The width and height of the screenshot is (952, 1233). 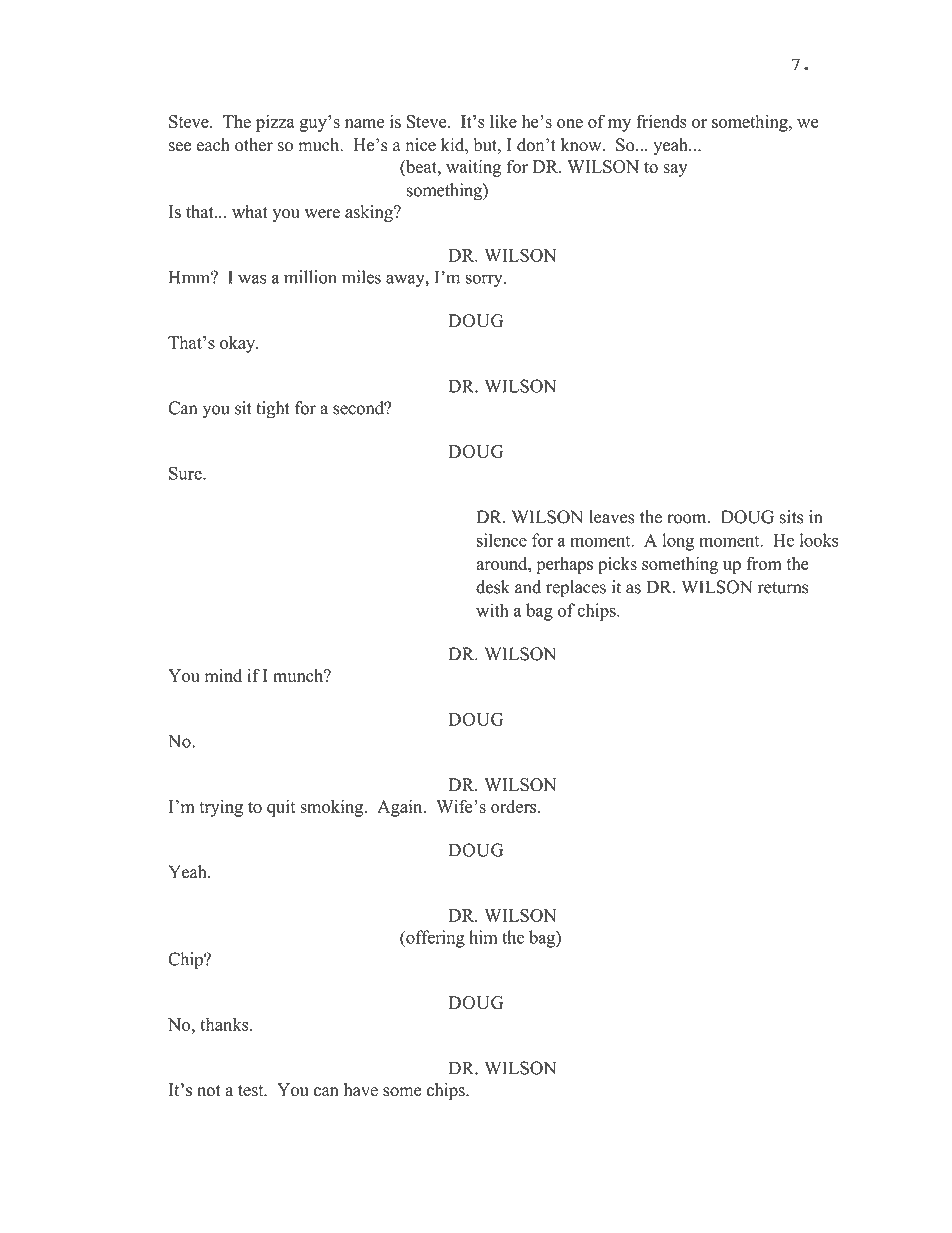 What do you see at coordinates (273, 410) in the screenshot?
I see `tight` at bounding box center [273, 410].
